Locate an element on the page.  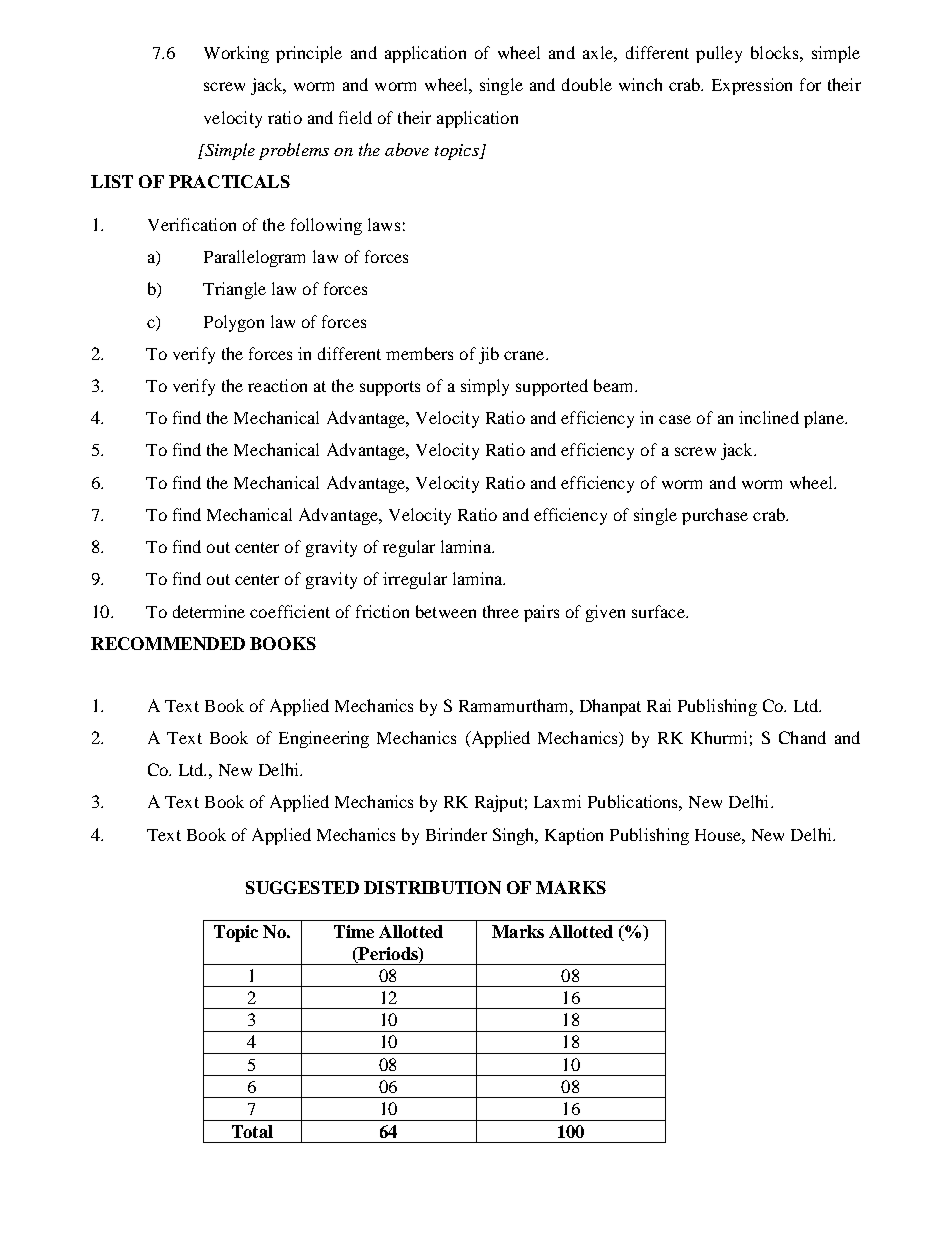
Periods is located at coordinates (388, 953).
